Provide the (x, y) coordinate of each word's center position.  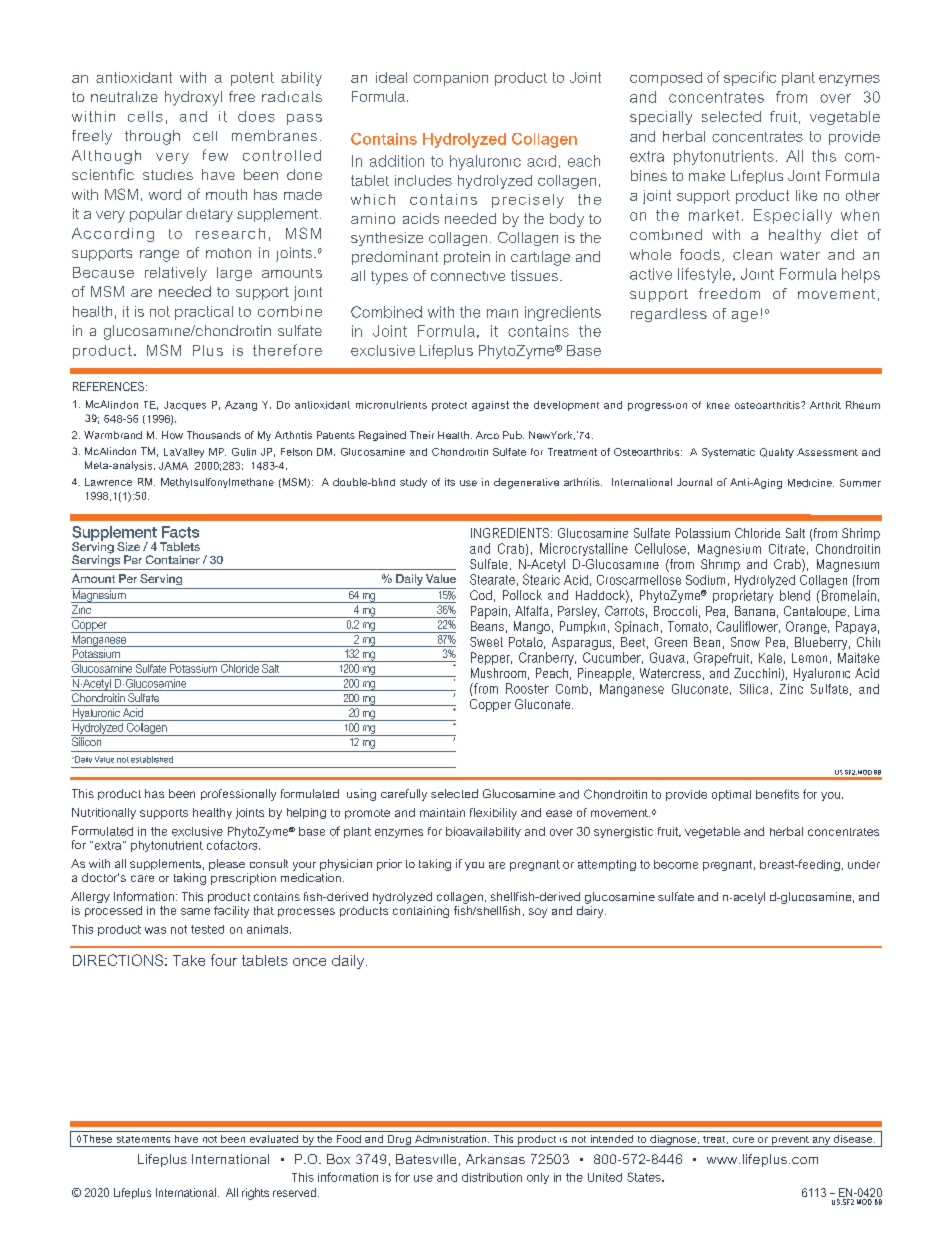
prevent (790, 1141)
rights (255, 1194)
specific (750, 78)
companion (450, 79)
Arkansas (495, 1159)
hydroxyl (193, 98)
